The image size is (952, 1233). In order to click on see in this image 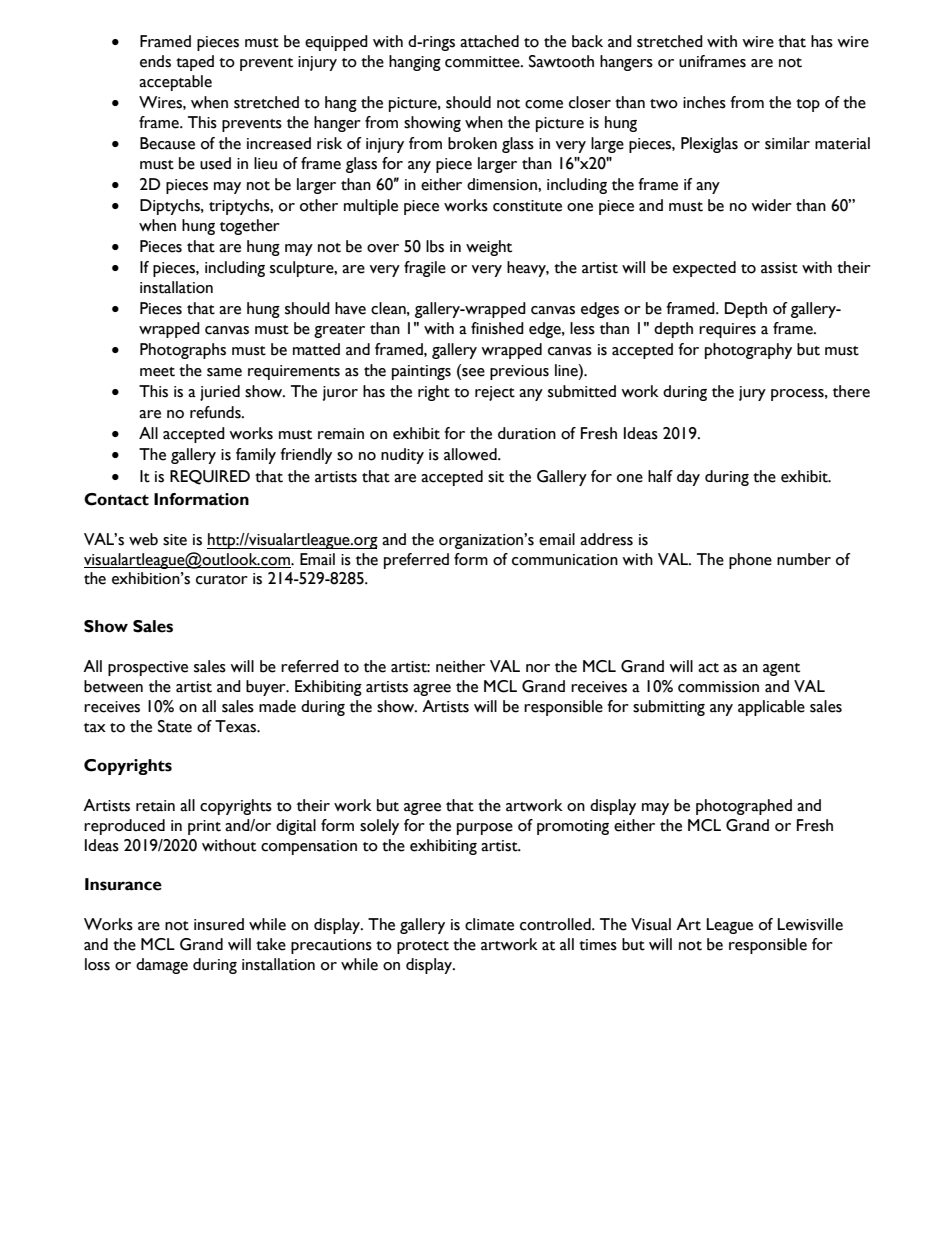, I will do `click(472, 372)`.
